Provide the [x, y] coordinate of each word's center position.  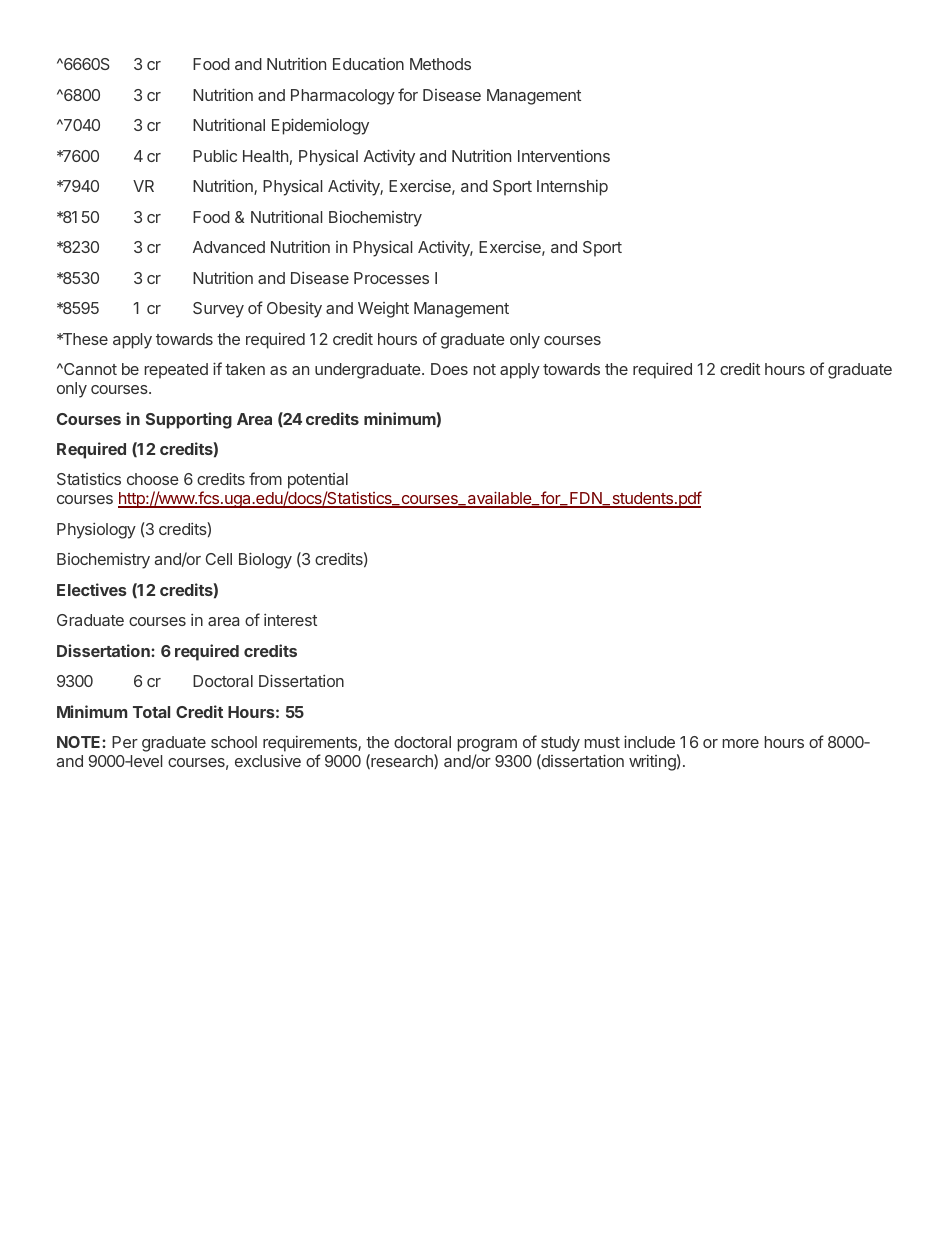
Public [215, 156]
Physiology [96, 531]
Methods [440, 64]
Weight [383, 310]
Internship [572, 188]
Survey [218, 310]
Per [125, 742]
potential [317, 482]
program [487, 747]
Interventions [564, 156]
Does [449, 369]
